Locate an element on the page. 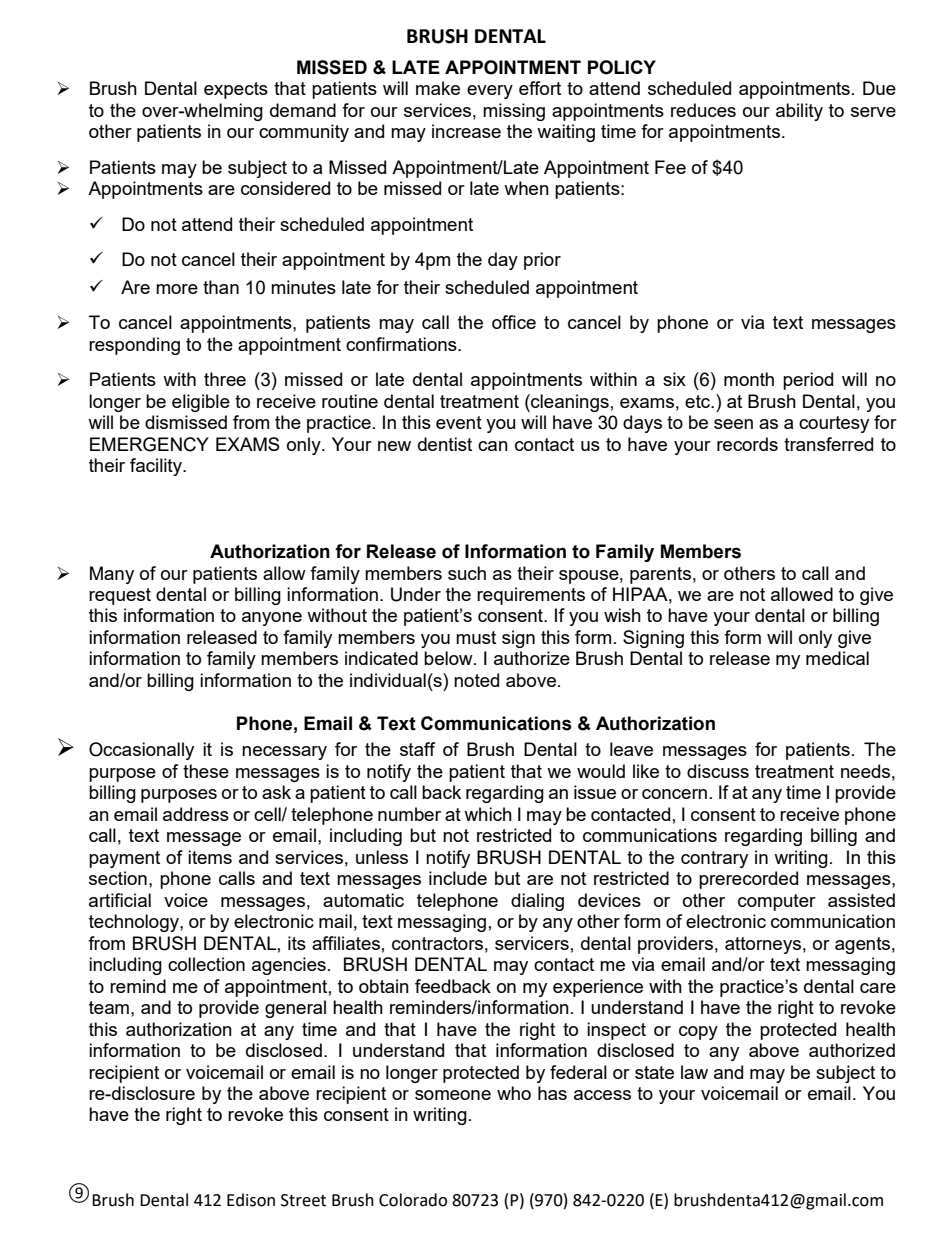 This image has height=1233, width=952. expects is located at coordinates (236, 90).
